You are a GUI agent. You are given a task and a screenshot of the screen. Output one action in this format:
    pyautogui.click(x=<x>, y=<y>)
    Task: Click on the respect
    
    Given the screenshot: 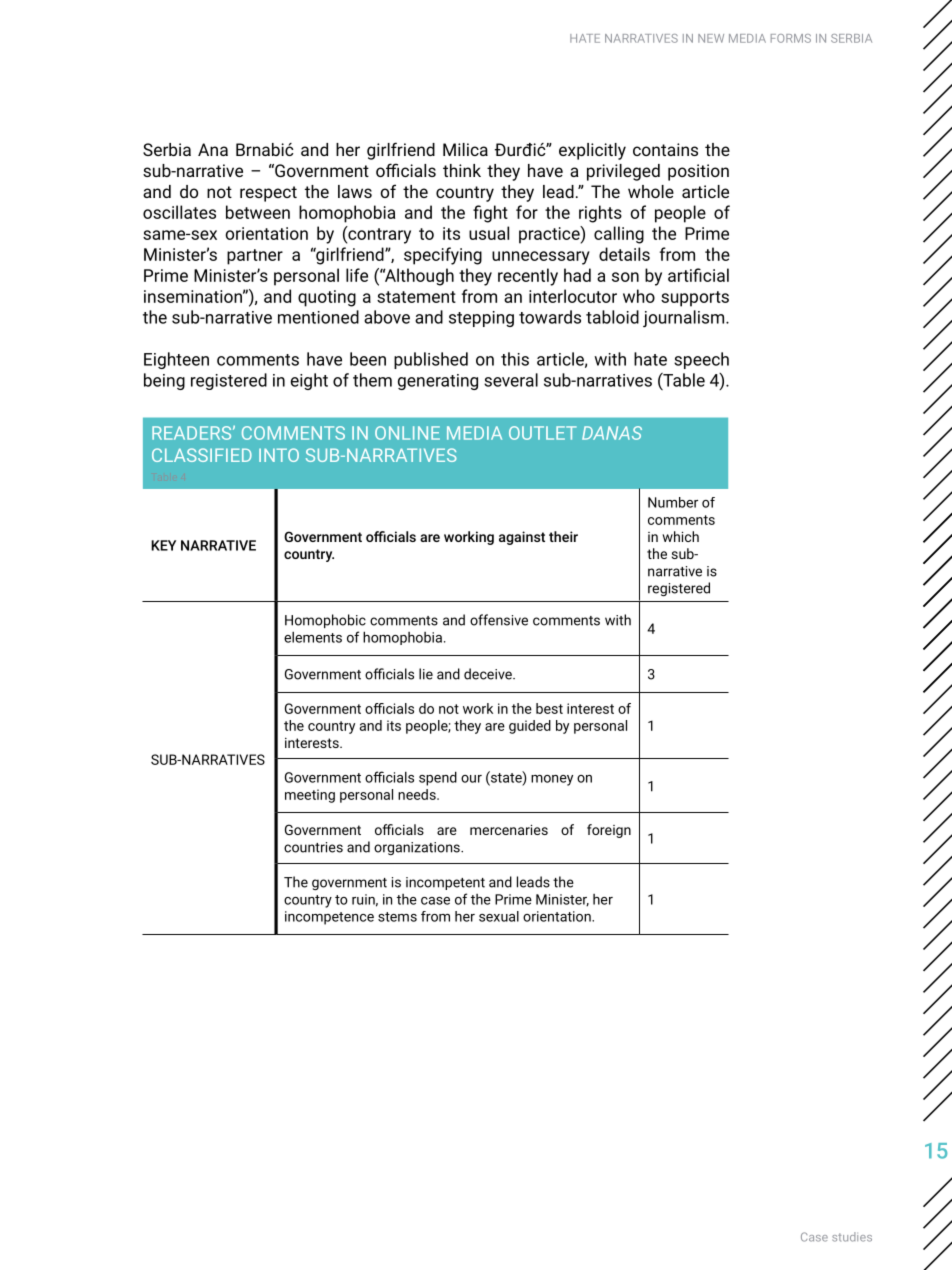 What is the action you would take?
    pyautogui.click(x=268, y=194)
